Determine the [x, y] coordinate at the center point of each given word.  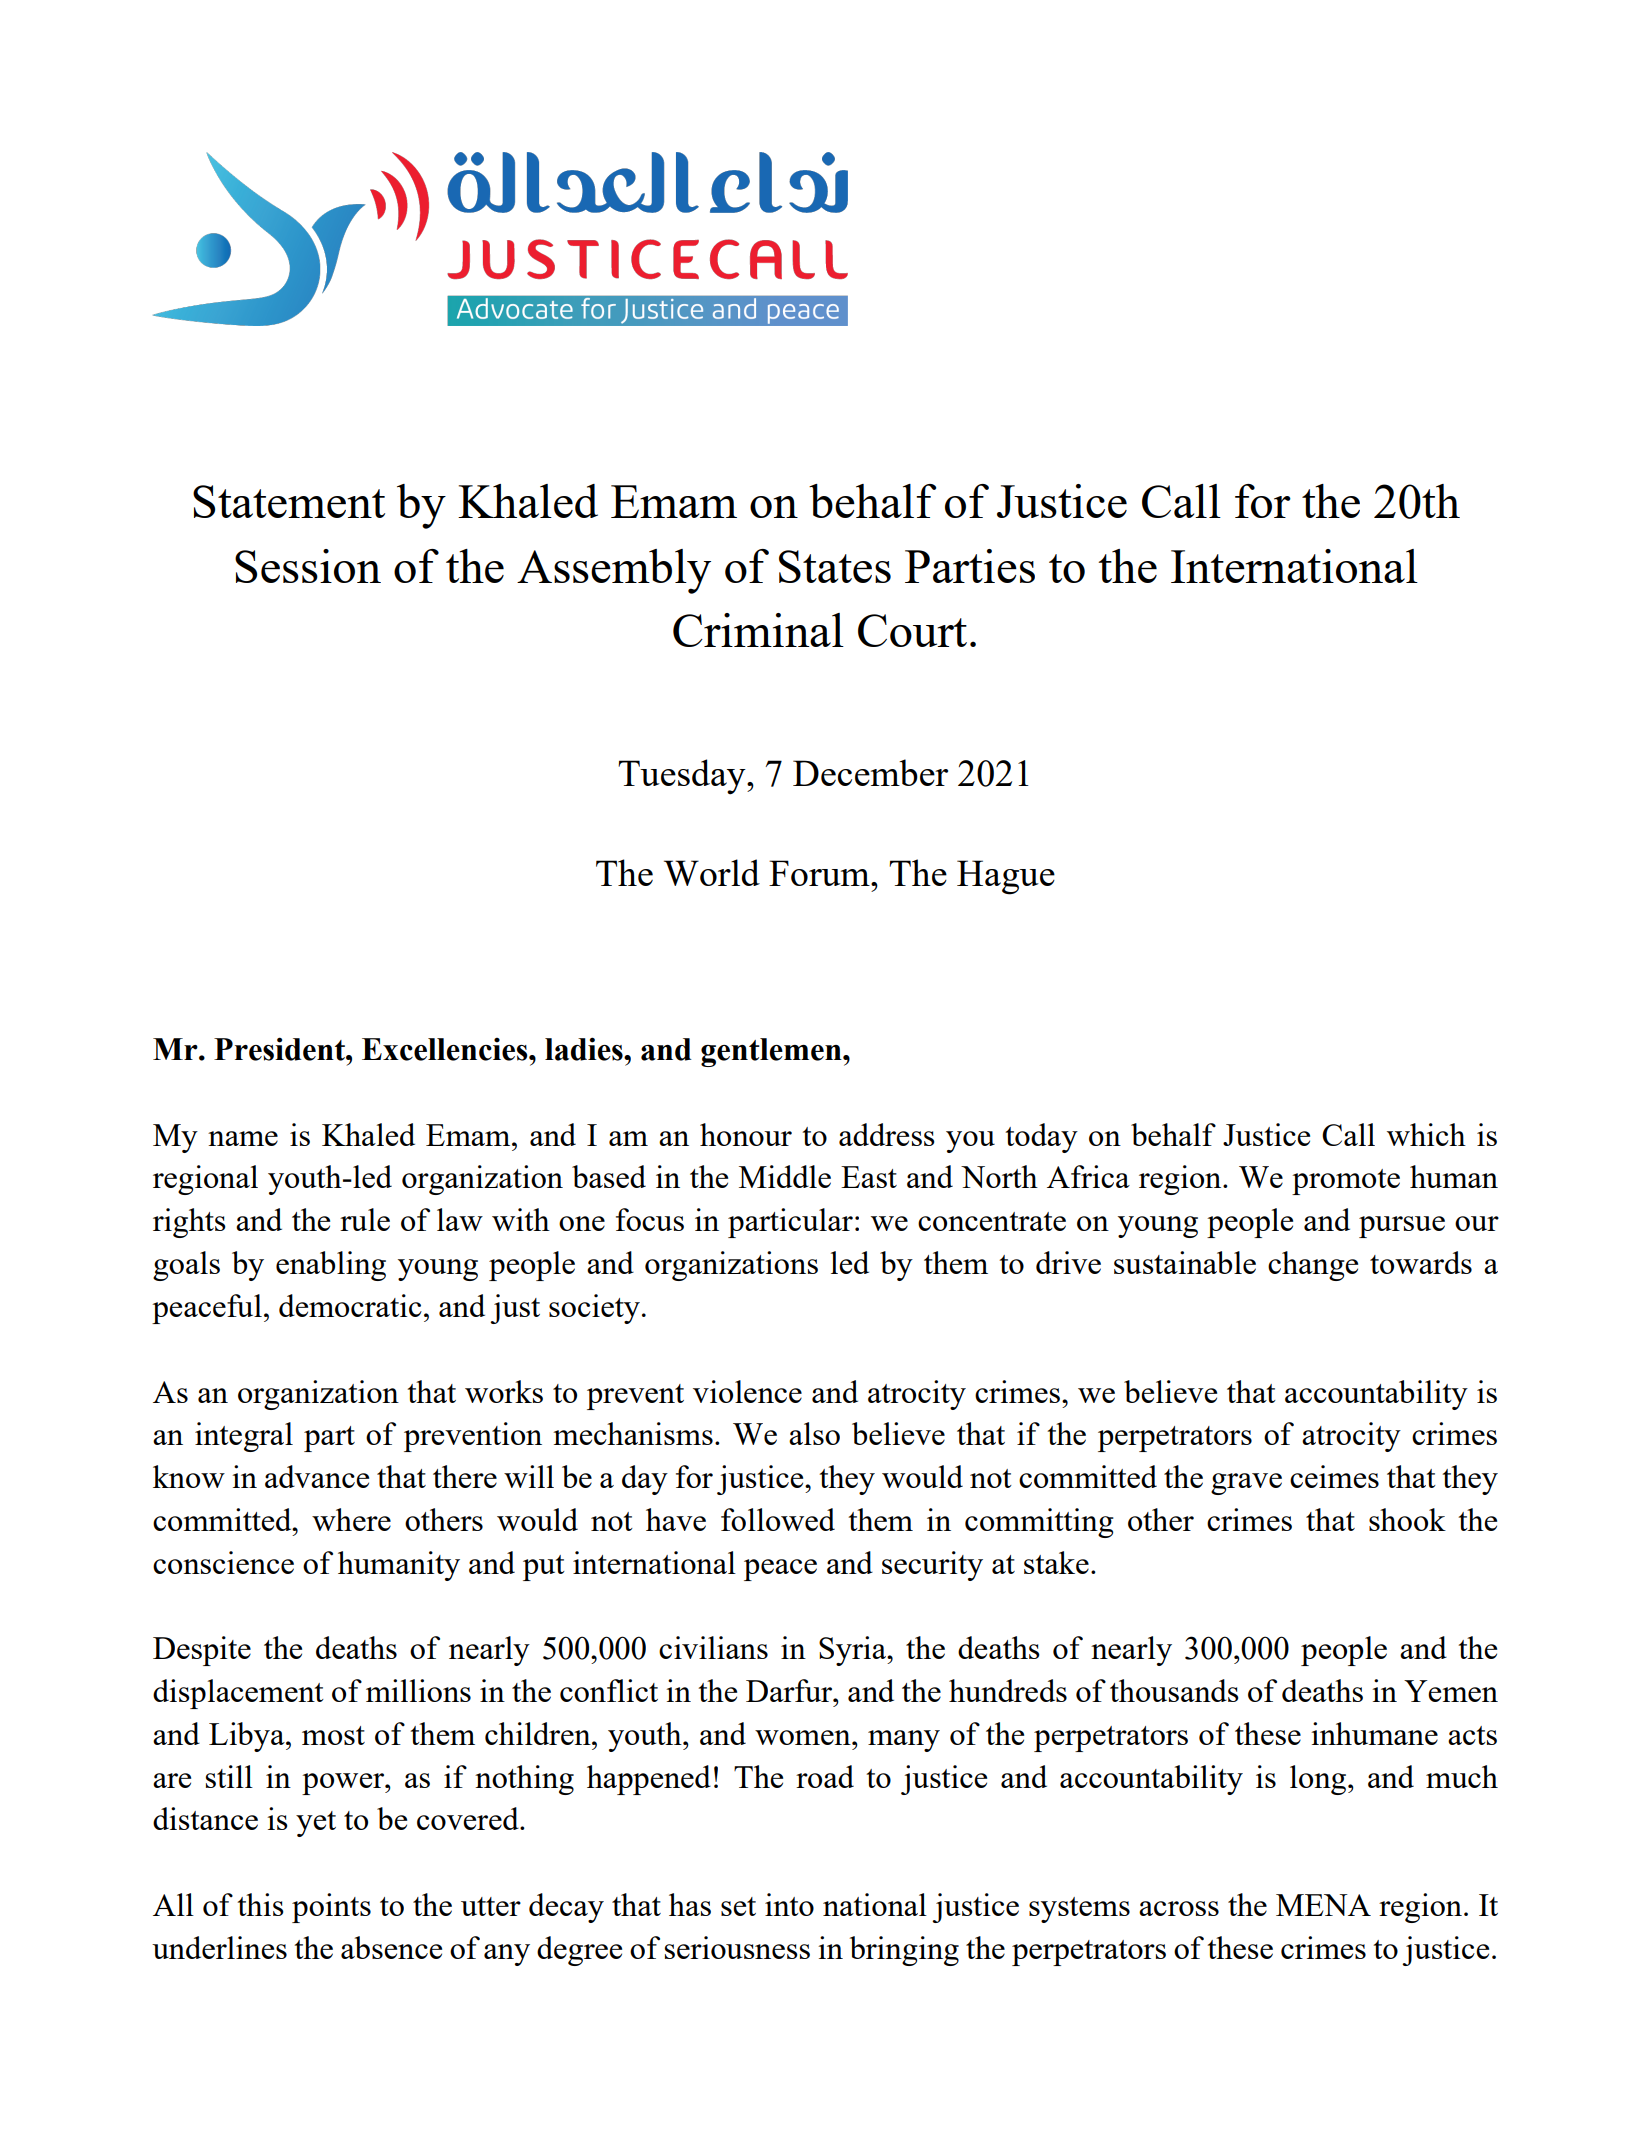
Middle [785, 1176]
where [351, 1519]
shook [1407, 1519]
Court [912, 630]
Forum [820, 873]
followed [778, 1519]
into [789, 1904]
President [280, 1049]
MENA [1323, 1905]
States [835, 566]
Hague [1006, 877]
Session [308, 566]
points [331, 1908]
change [1313, 1266]
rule [365, 1219]
